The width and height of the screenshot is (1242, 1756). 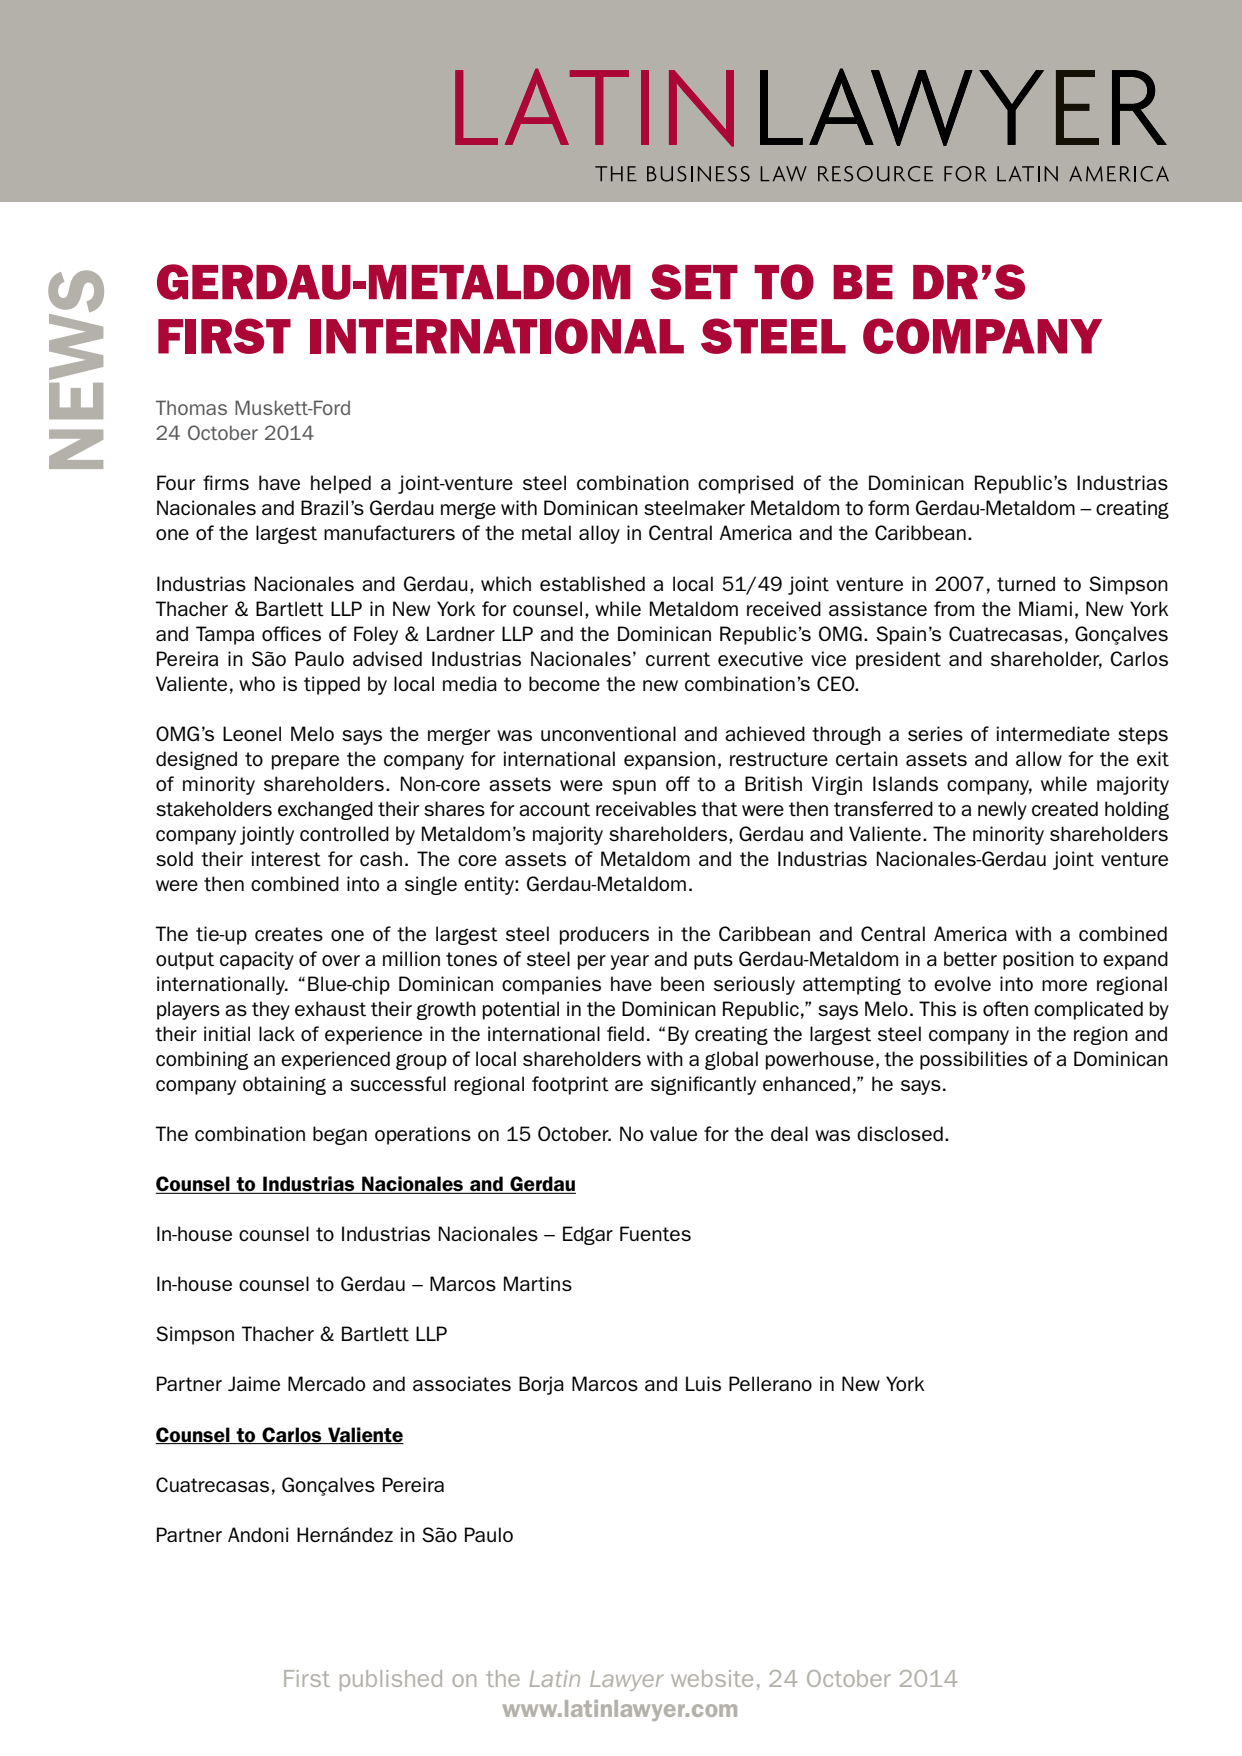 I want to click on comprised, so click(x=745, y=484).
